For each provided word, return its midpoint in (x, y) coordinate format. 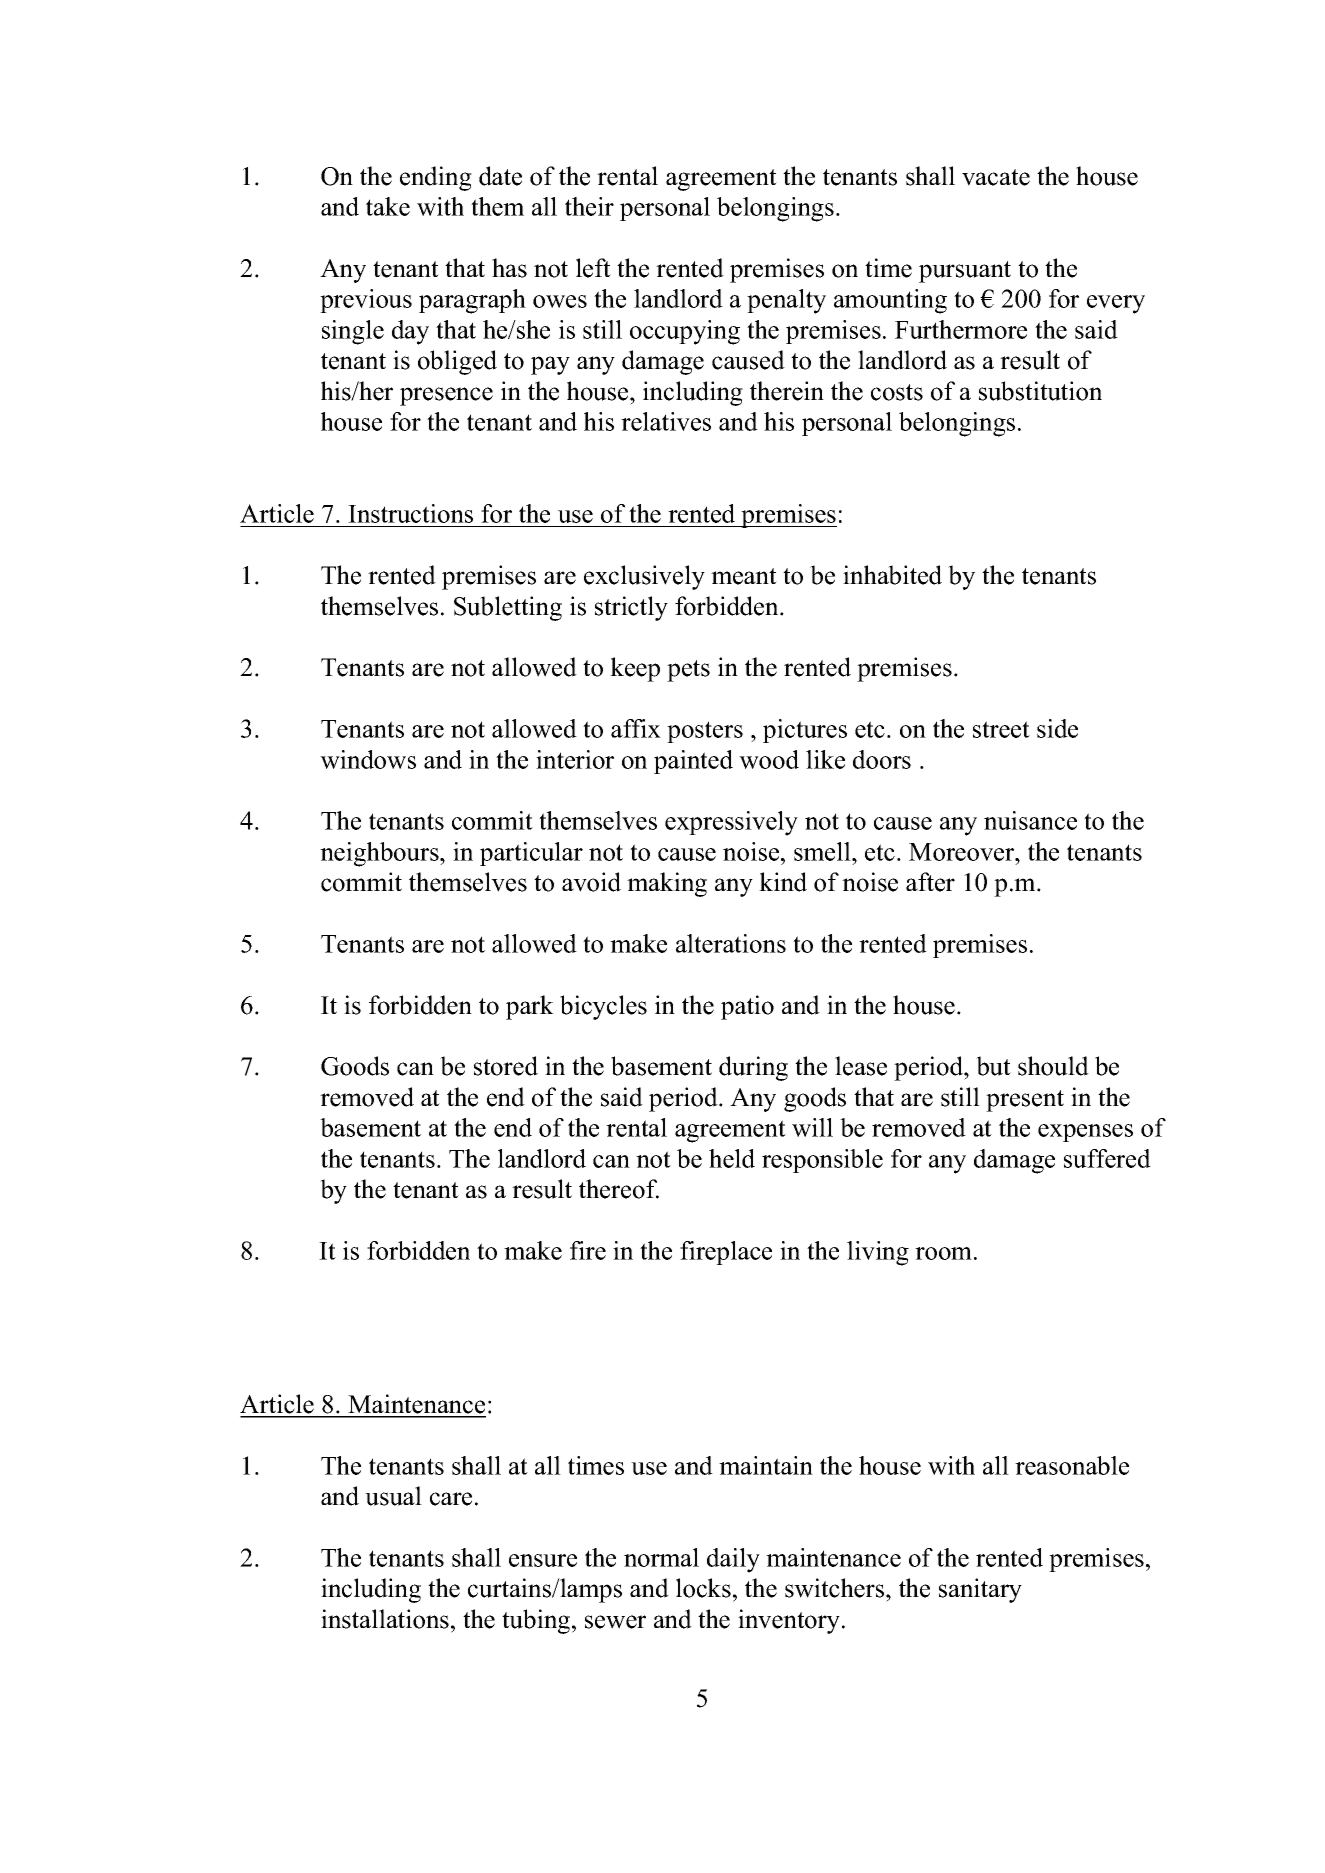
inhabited (892, 575)
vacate (996, 177)
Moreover (963, 852)
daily (733, 1560)
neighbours (380, 854)
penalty (786, 301)
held (732, 1158)
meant (744, 576)
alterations (731, 943)
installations (385, 1619)
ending (436, 178)
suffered (1107, 1158)
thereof (619, 1189)
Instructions (410, 513)
